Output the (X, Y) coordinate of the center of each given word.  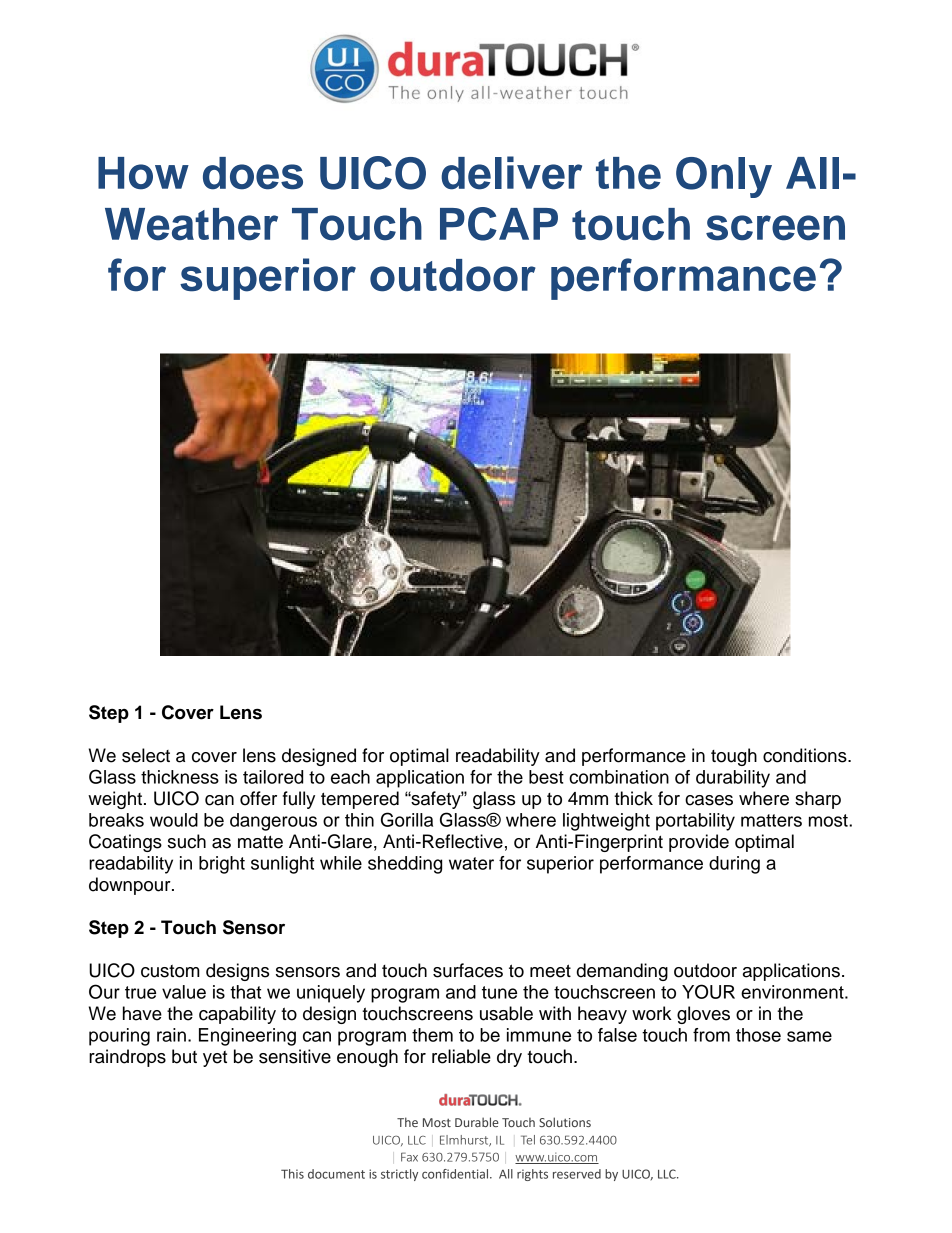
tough (734, 757)
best (546, 777)
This (292, 1174)
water (471, 863)
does (253, 173)
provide (699, 843)
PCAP (499, 224)
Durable (477, 1122)
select (146, 755)
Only (724, 177)
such (187, 841)
